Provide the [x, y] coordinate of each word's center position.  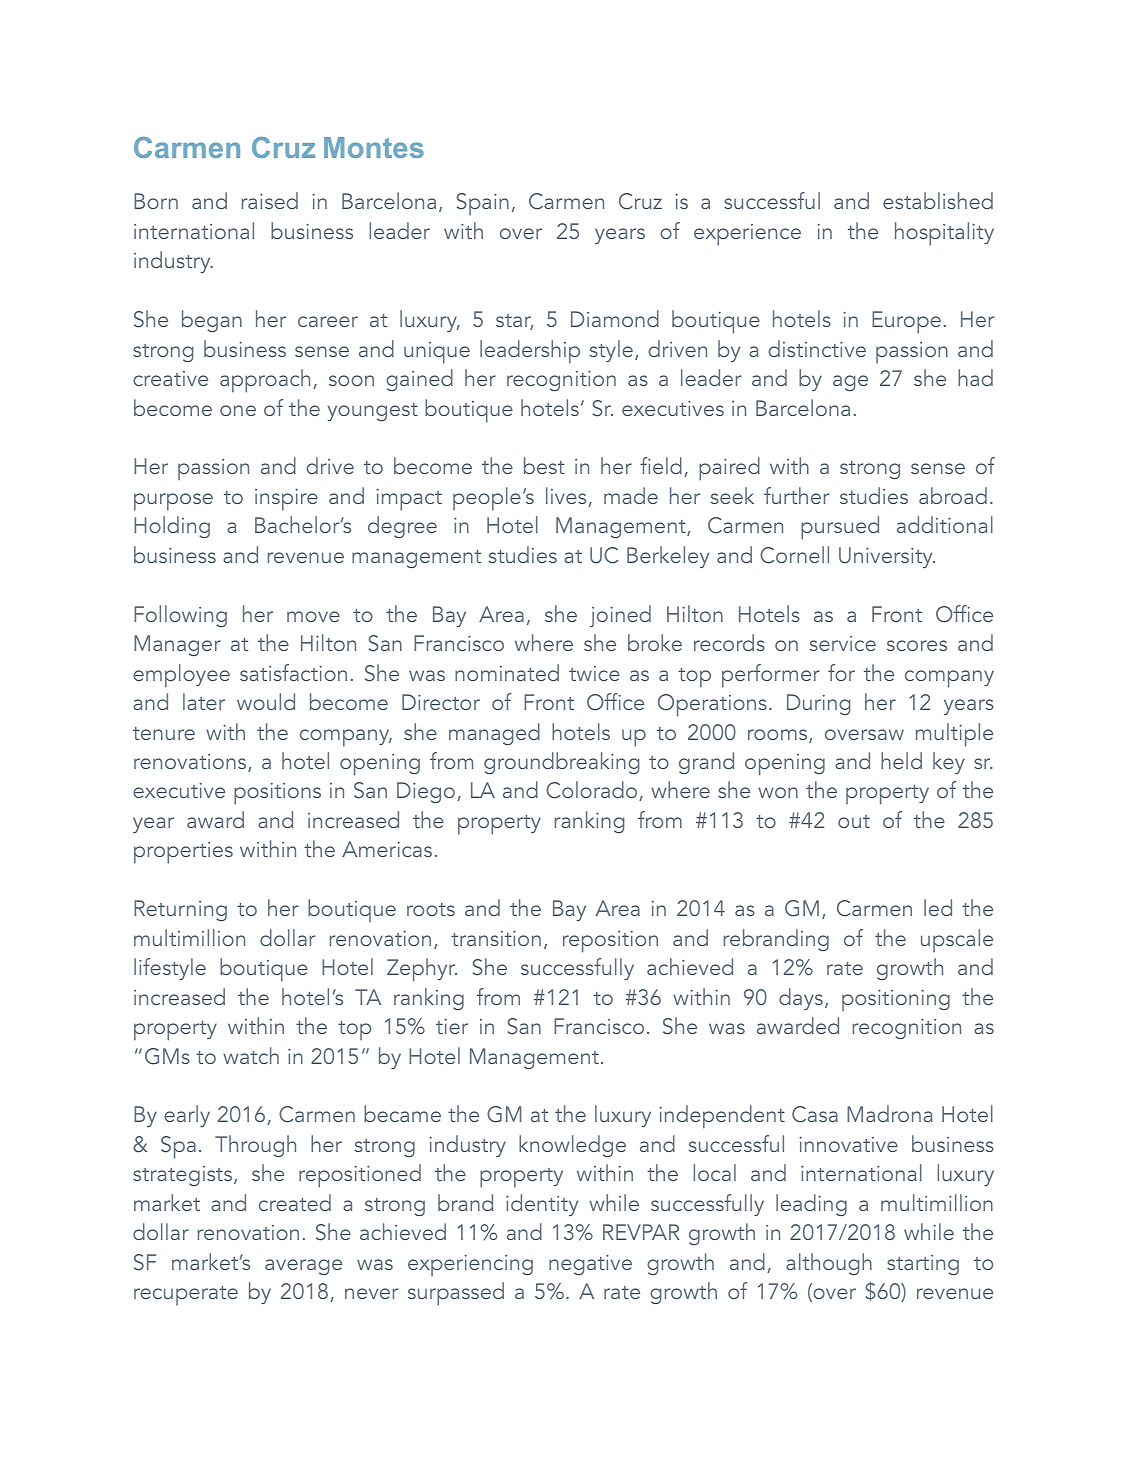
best [544, 465]
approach [265, 381]
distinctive [817, 348]
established [938, 200]
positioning [896, 1000]
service [843, 643]
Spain [483, 204]
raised [269, 200]
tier [452, 1026]
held [901, 760]
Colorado [593, 791]
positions [277, 794]
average [303, 1267]
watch [251, 1055]
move [313, 616]
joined [620, 616]
